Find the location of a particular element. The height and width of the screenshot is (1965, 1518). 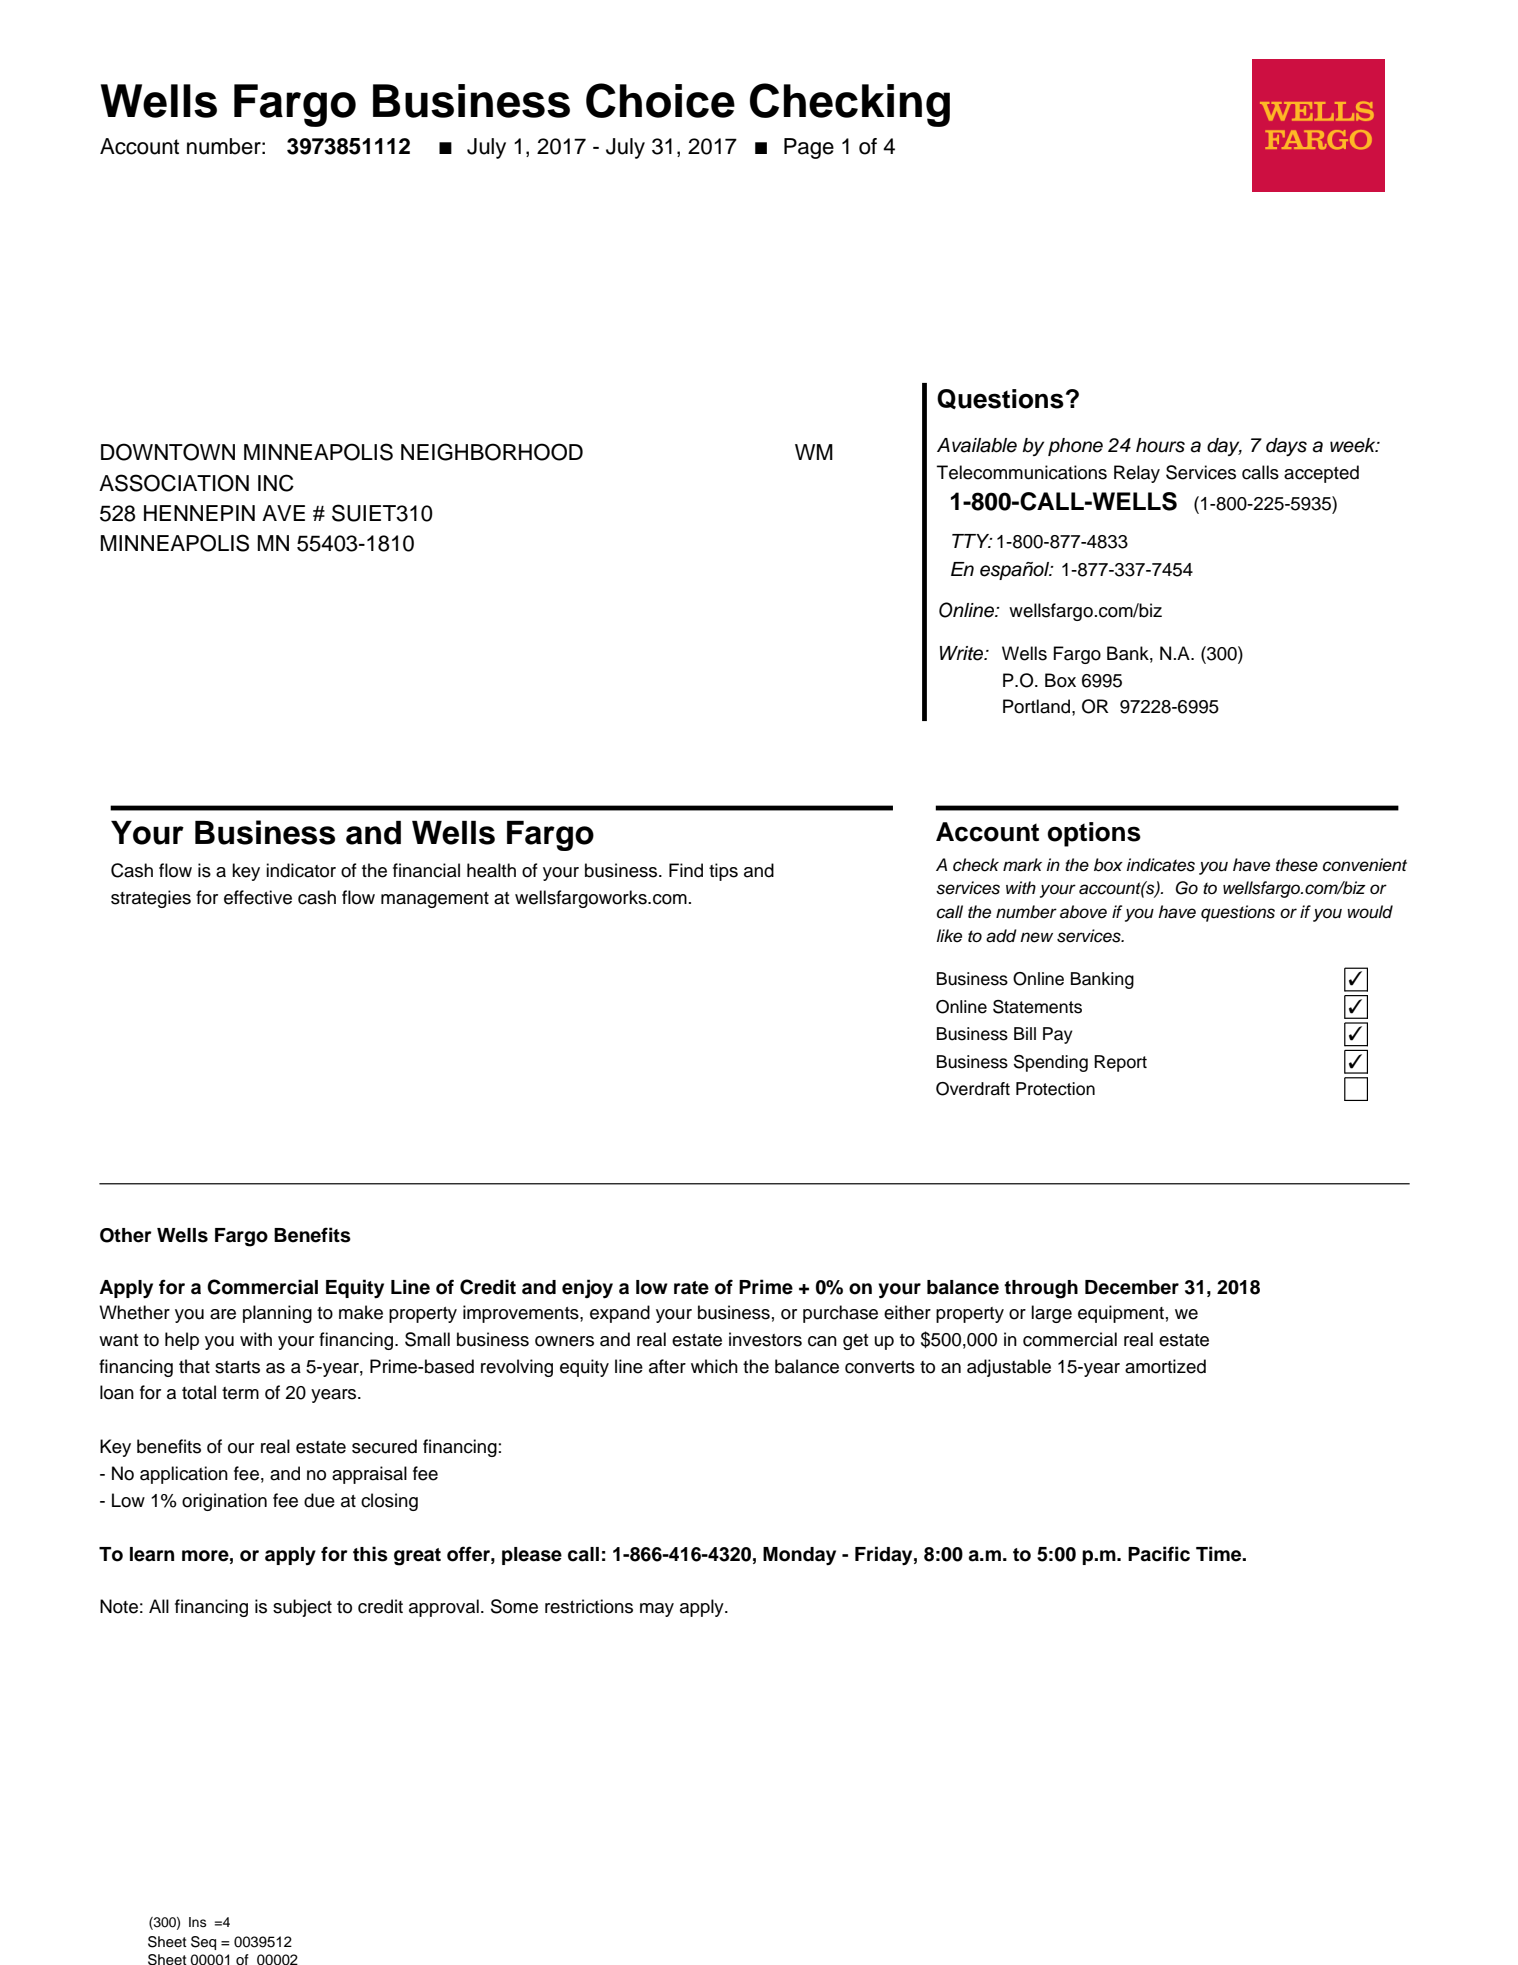

Choice is located at coordinates (660, 100).
